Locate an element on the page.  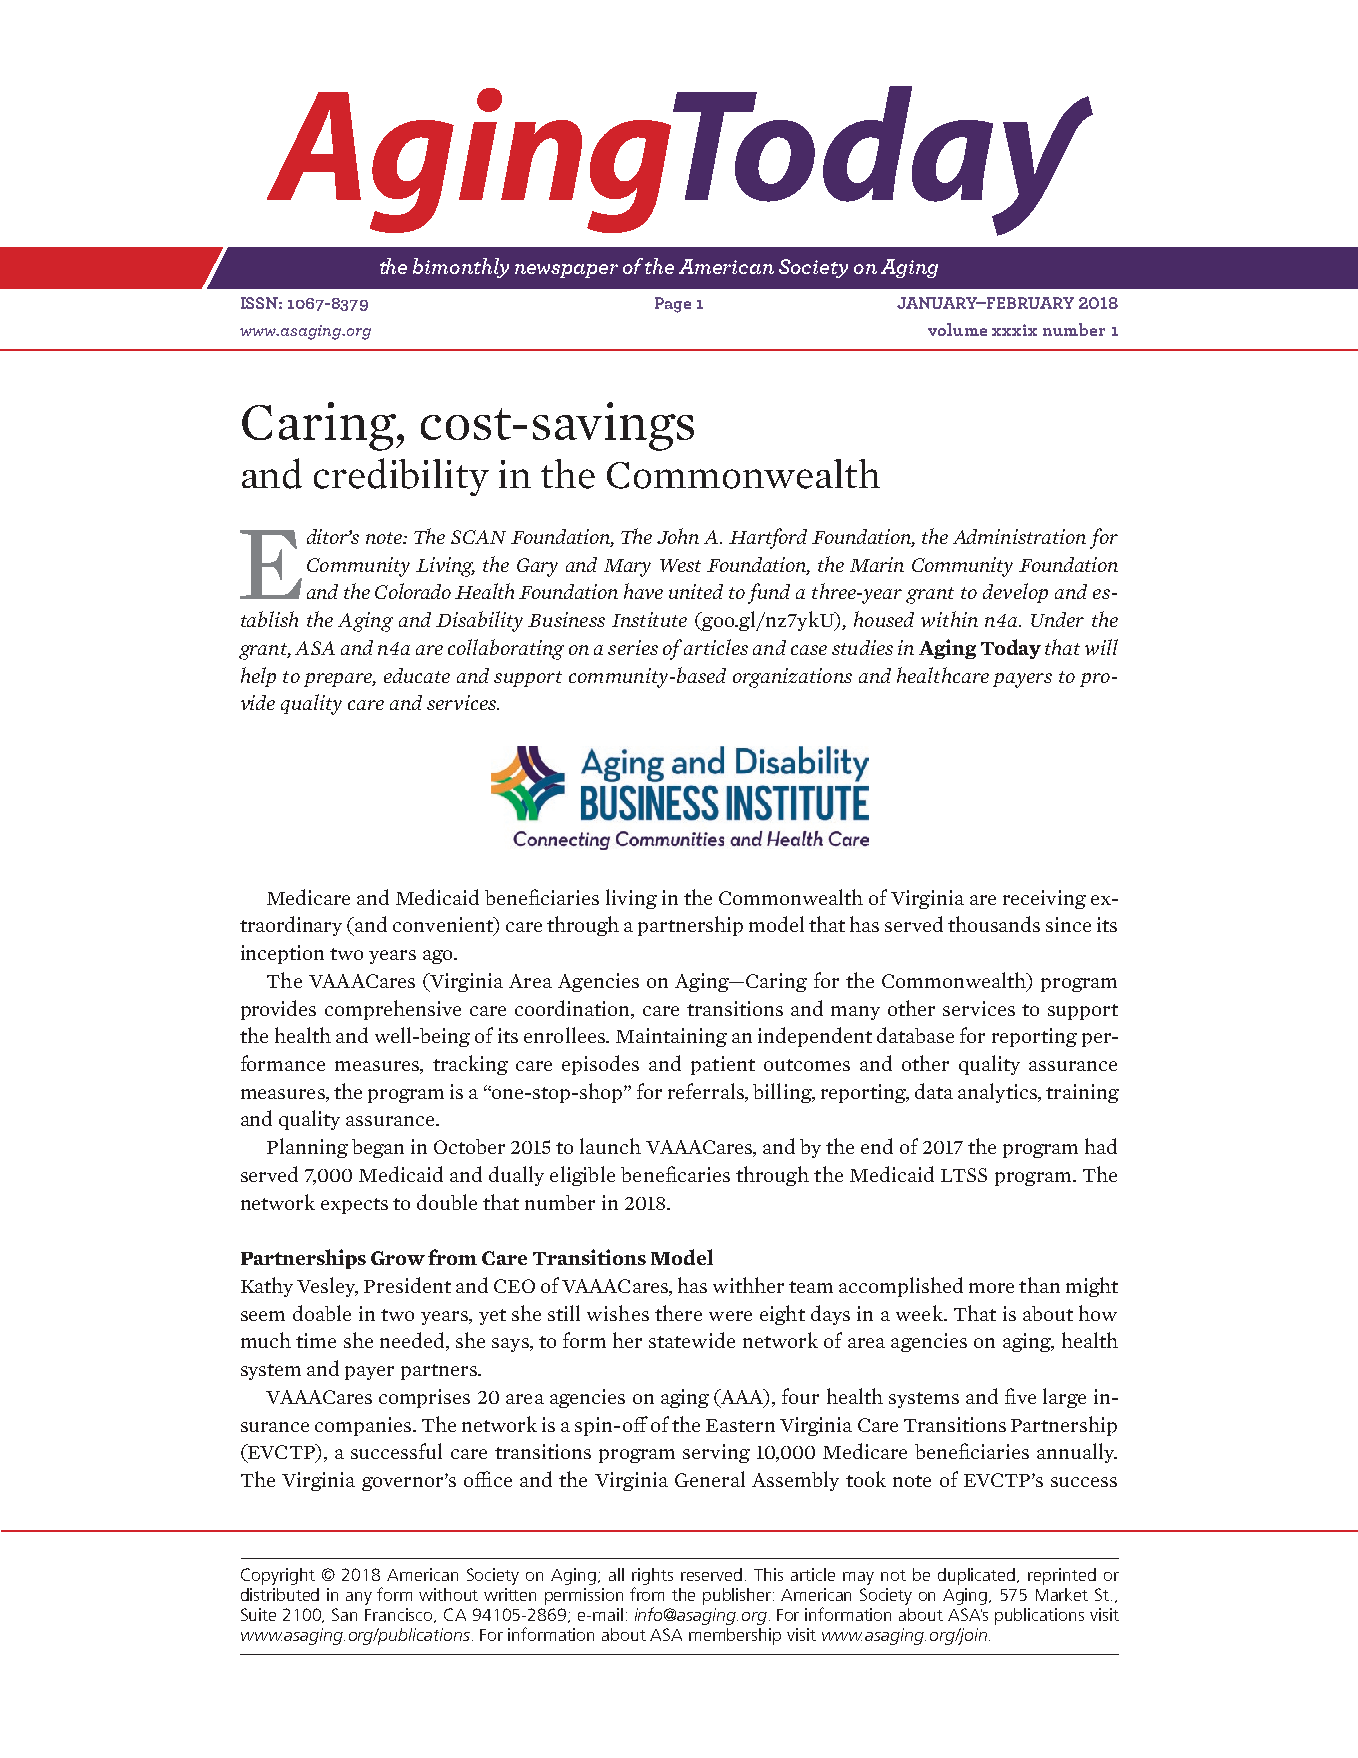
Francisco is located at coordinates (400, 1615).
